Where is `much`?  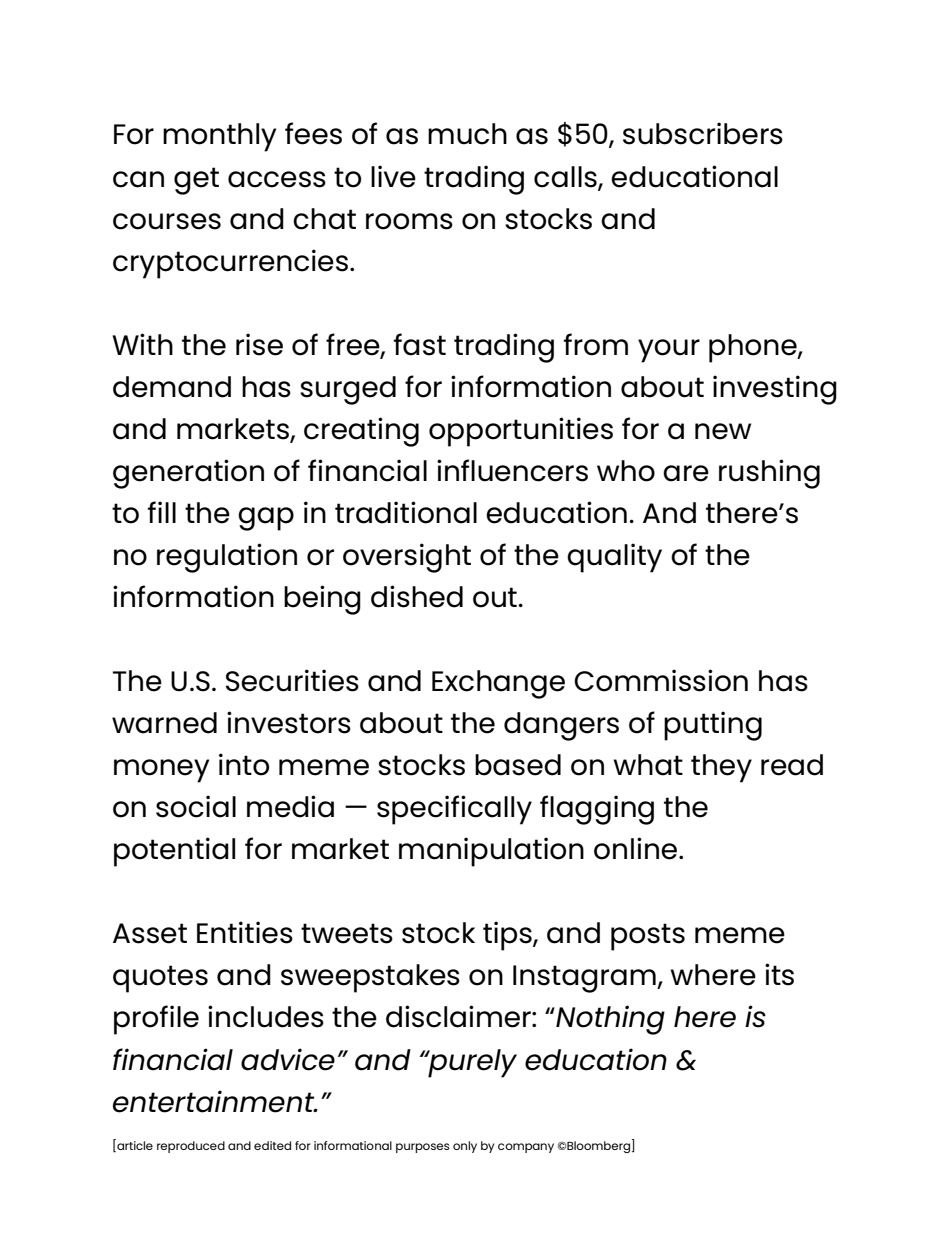 much is located at coordinates (467, 134).
